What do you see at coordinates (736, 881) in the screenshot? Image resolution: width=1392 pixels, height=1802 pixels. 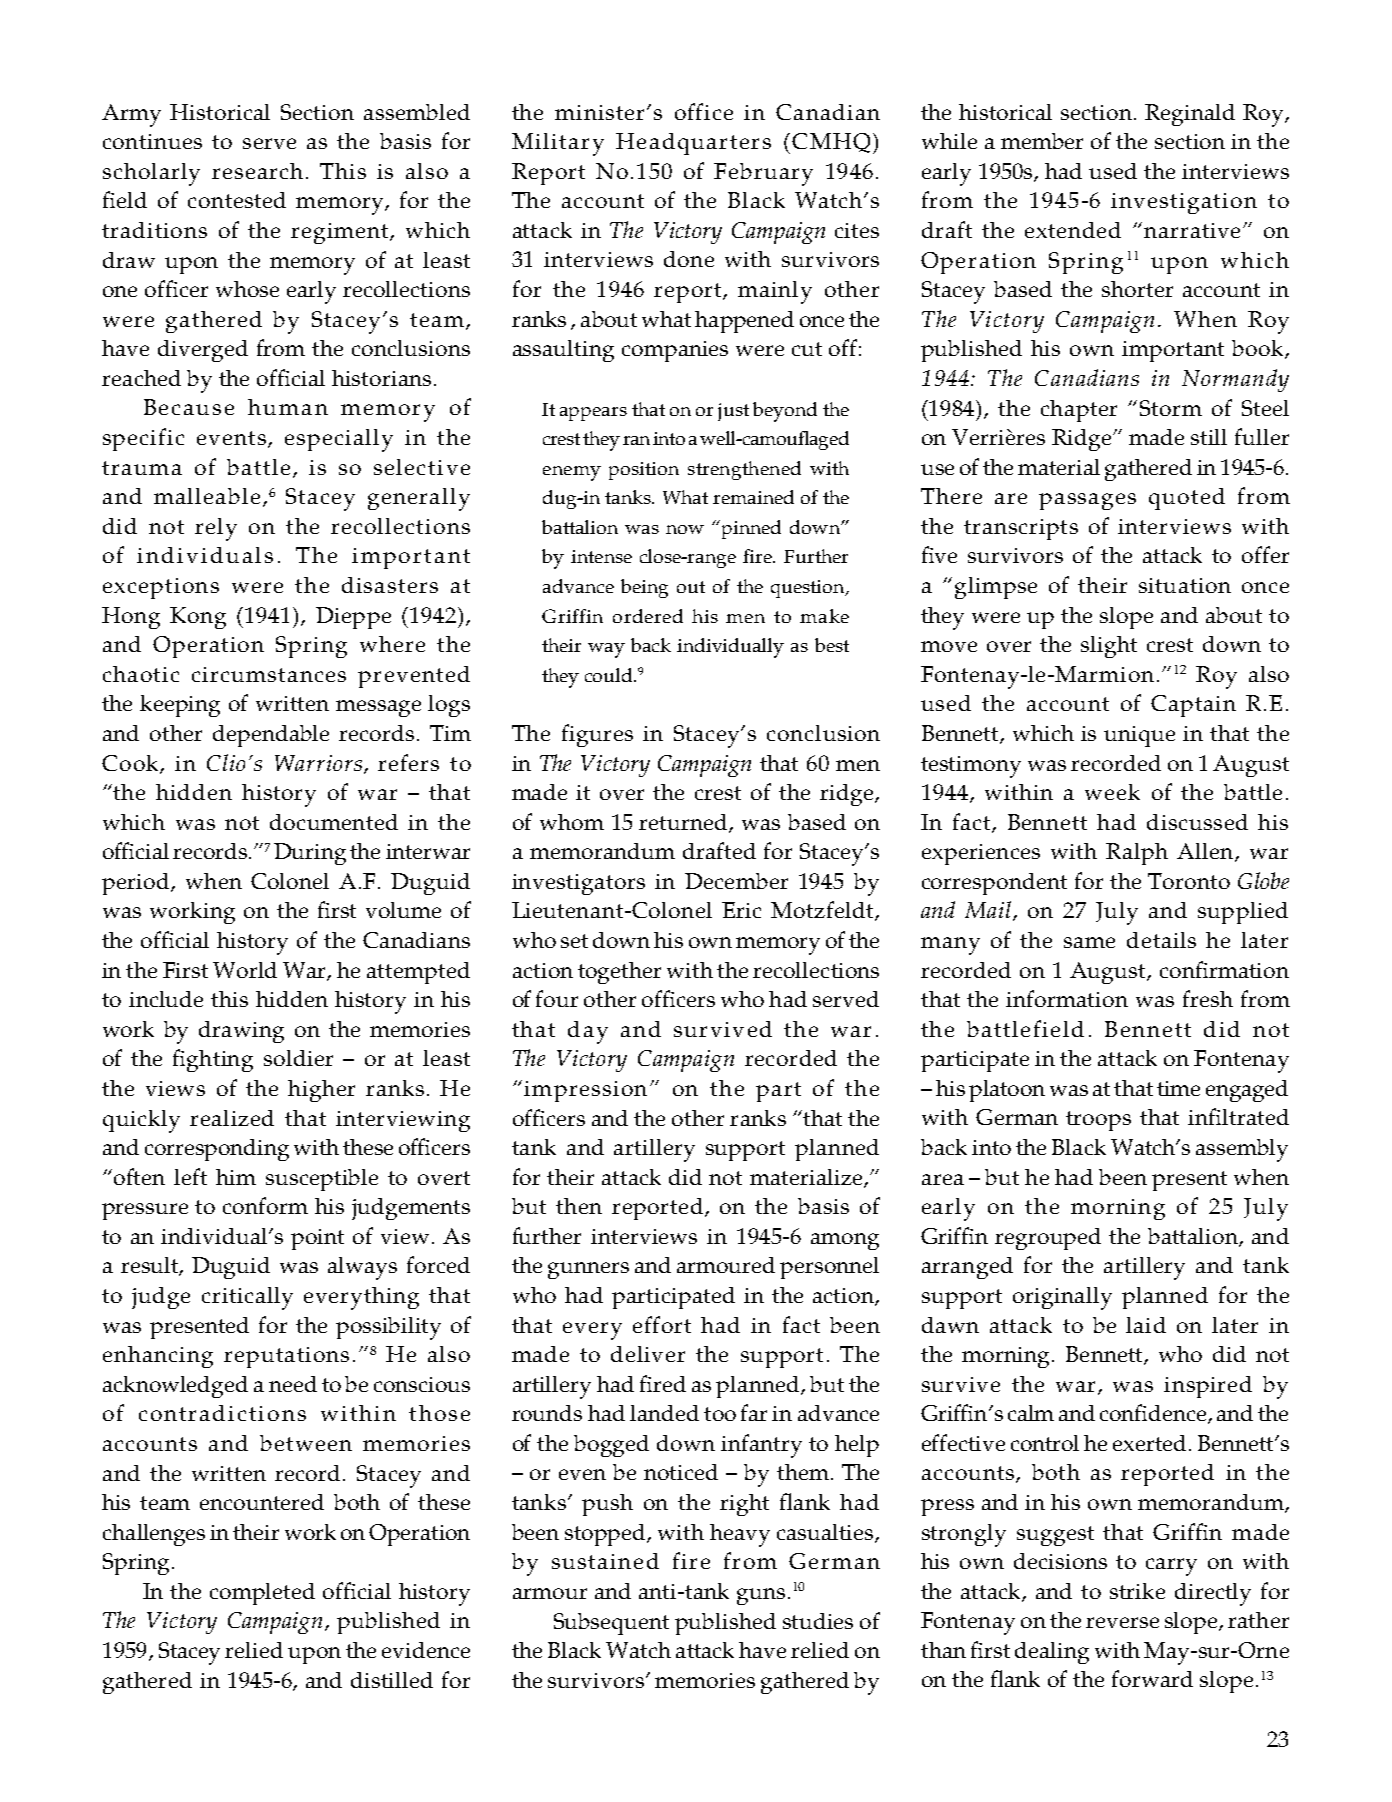 I see `December` at bounding box center [736, 881].
